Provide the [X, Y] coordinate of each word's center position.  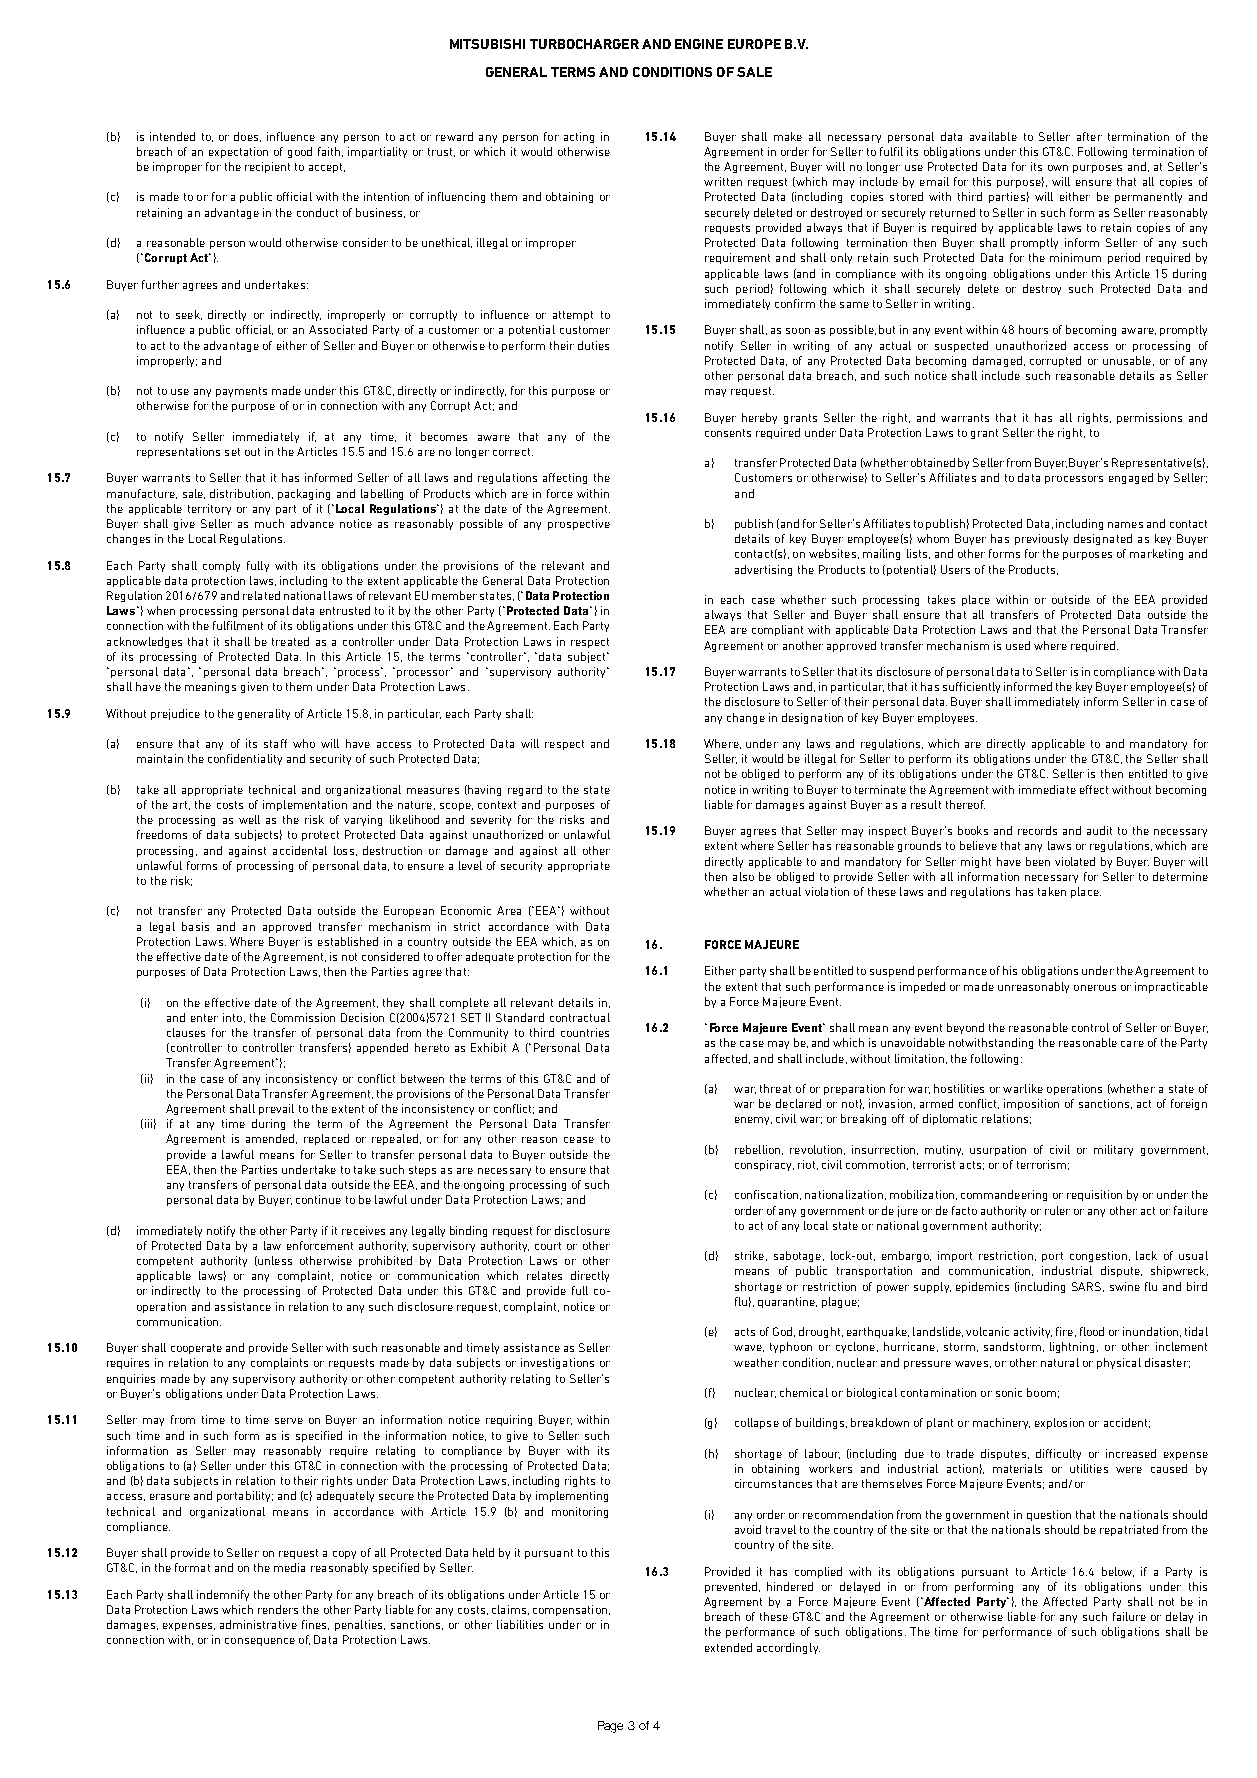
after [1089, 136]
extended [728, 1647]
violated [1075, 861]
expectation [238, 152]
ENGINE [699, 44]
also [743, 876]
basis [195, 926]
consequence [260, 1642]
